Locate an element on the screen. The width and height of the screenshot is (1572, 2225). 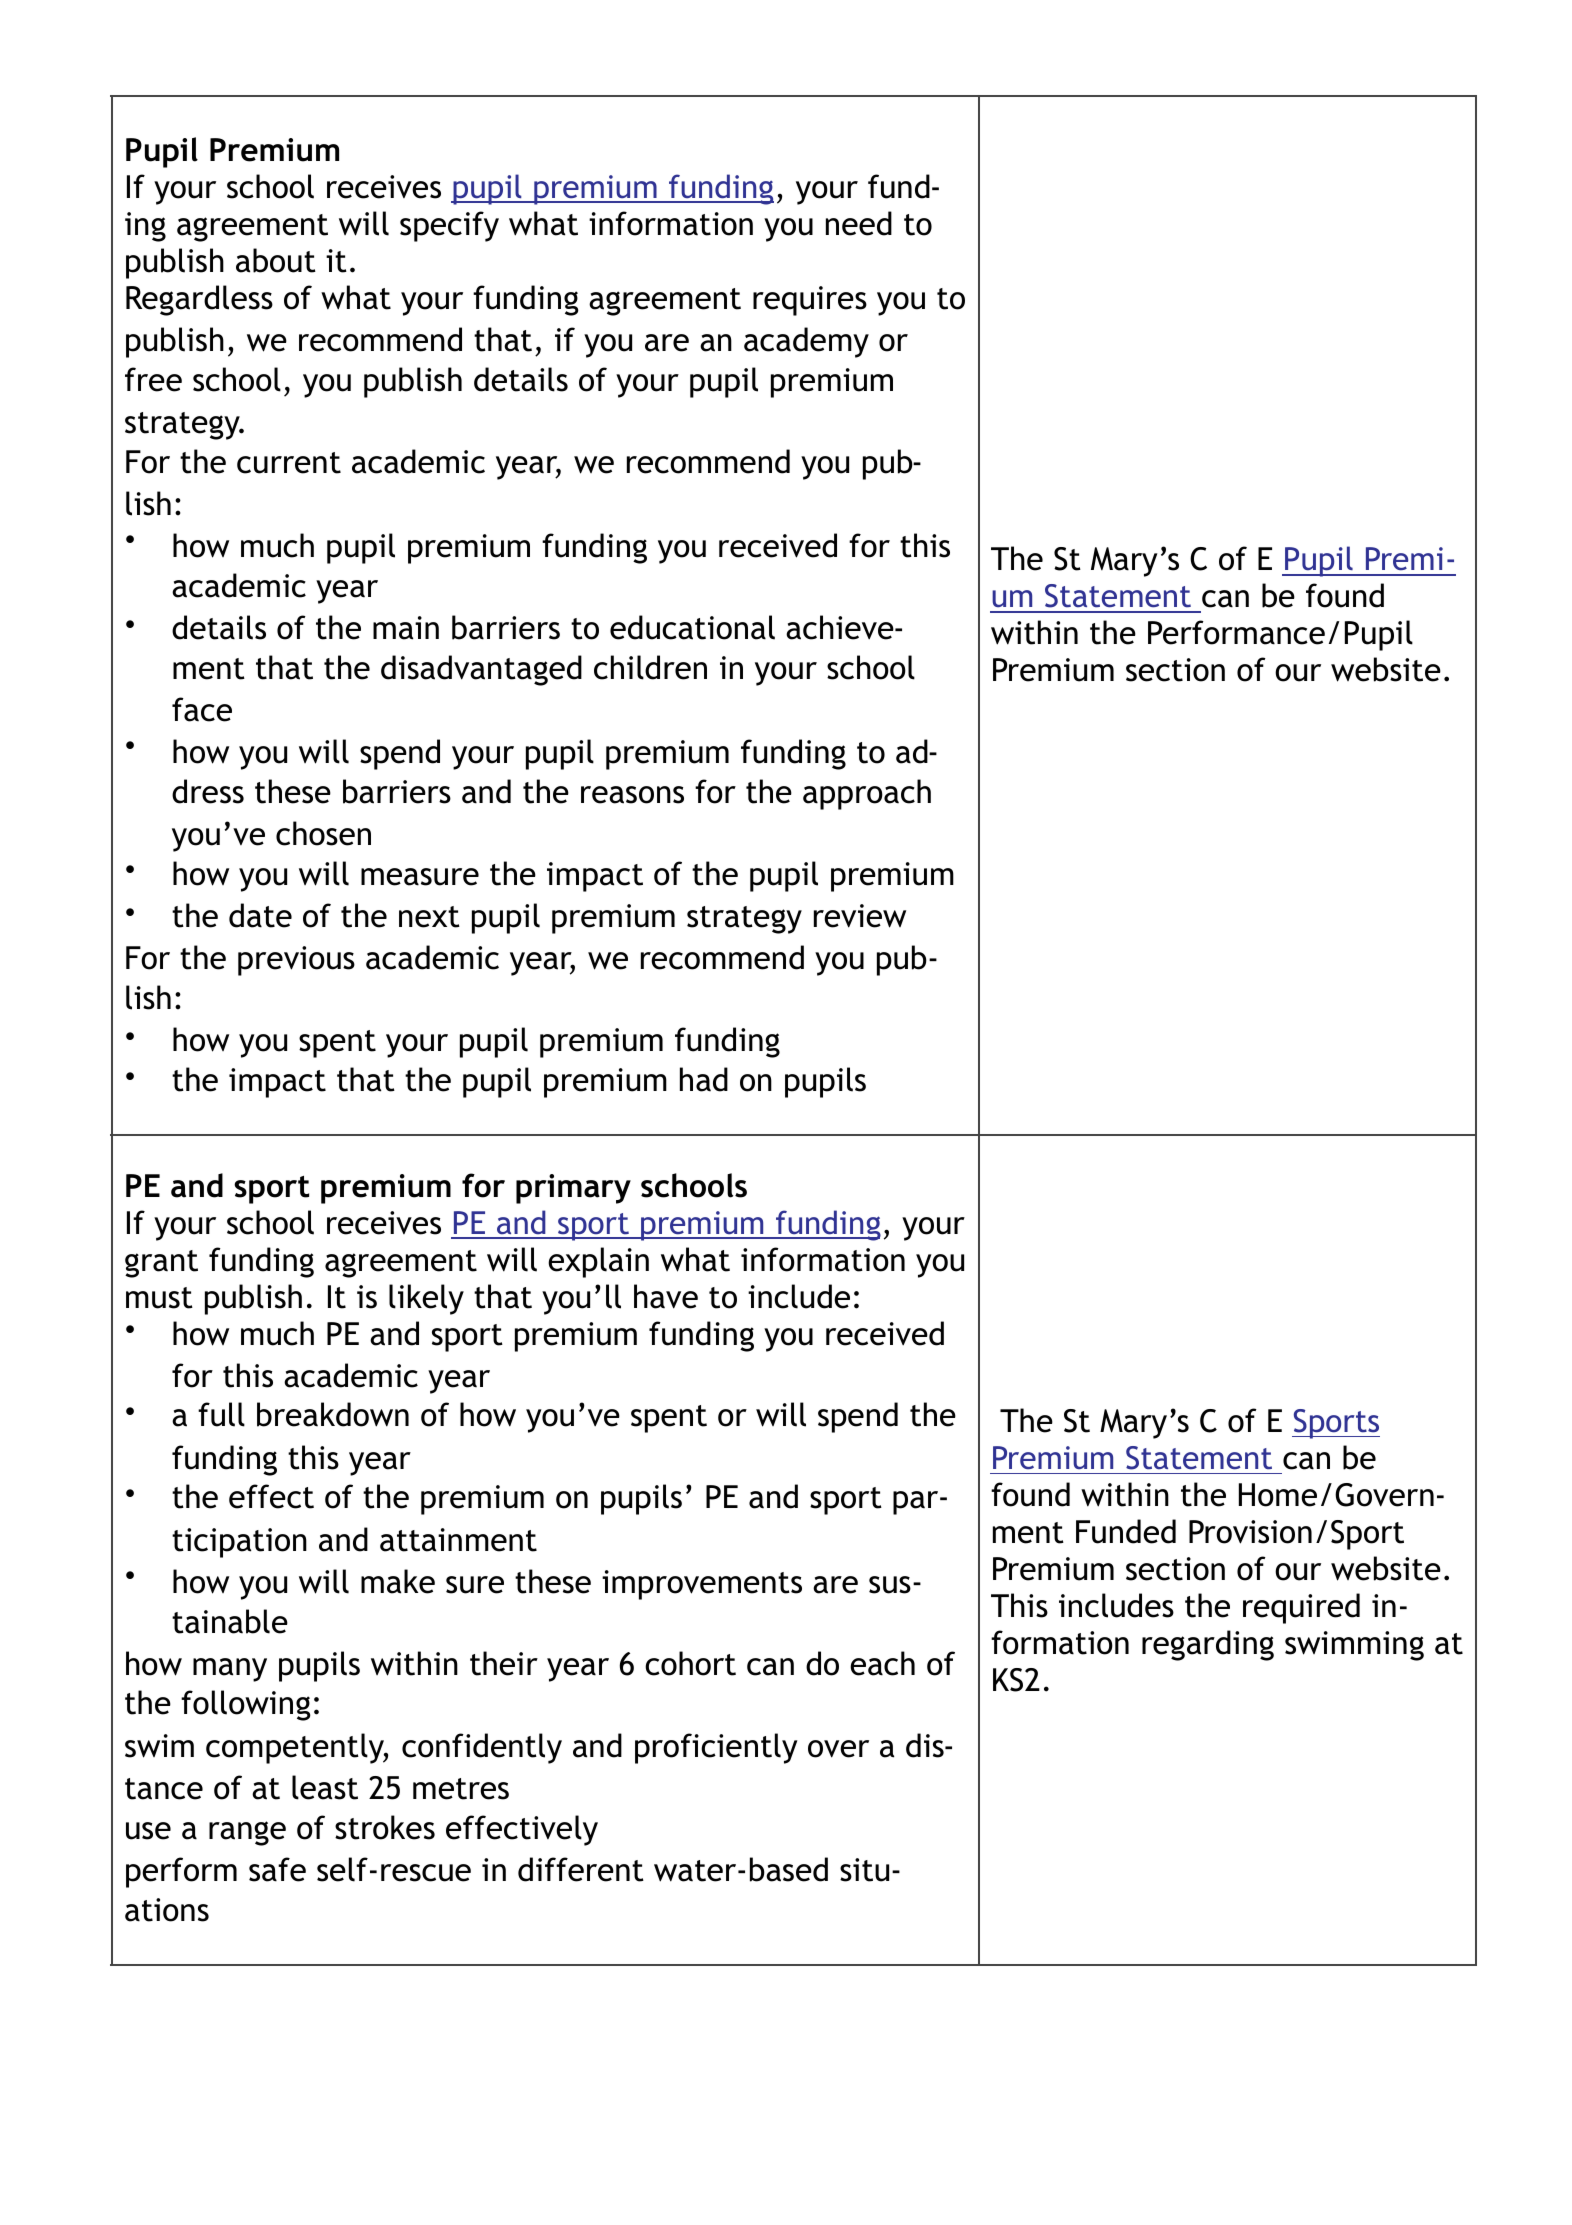
required is located at coordinates (1301, 1608).
